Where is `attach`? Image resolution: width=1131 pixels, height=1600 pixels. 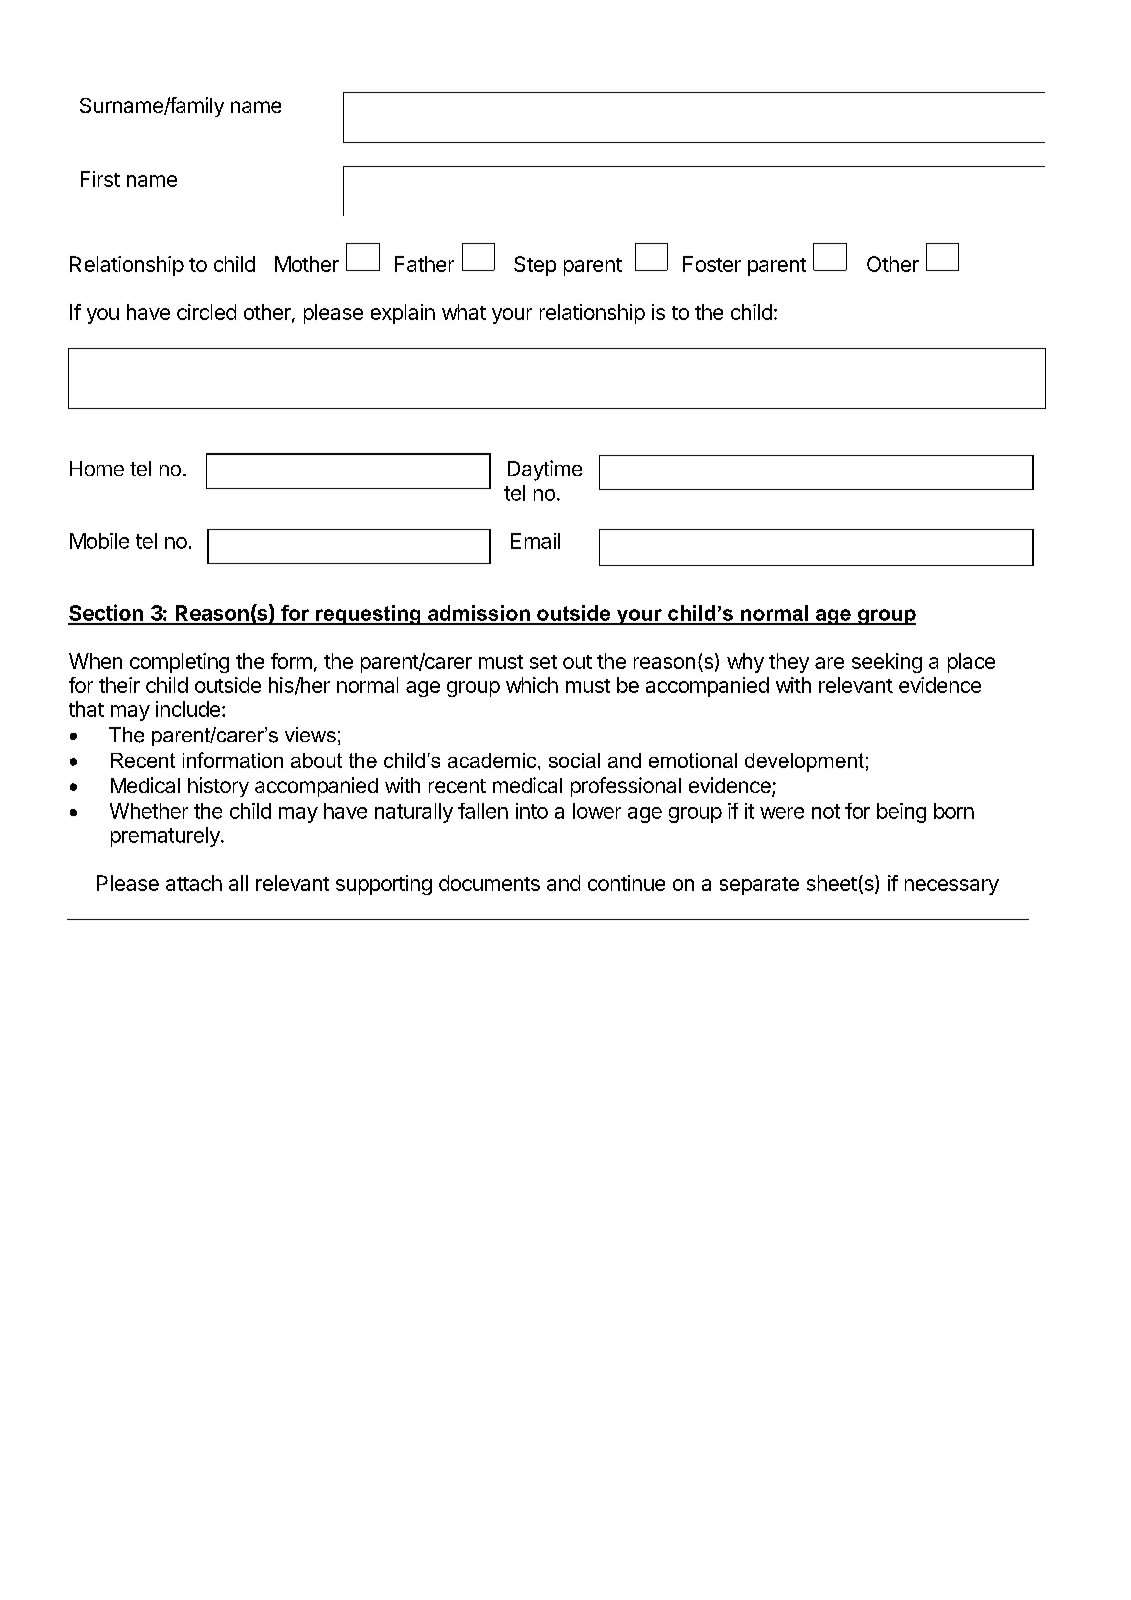 attach is located at coordinates (194, 883).
